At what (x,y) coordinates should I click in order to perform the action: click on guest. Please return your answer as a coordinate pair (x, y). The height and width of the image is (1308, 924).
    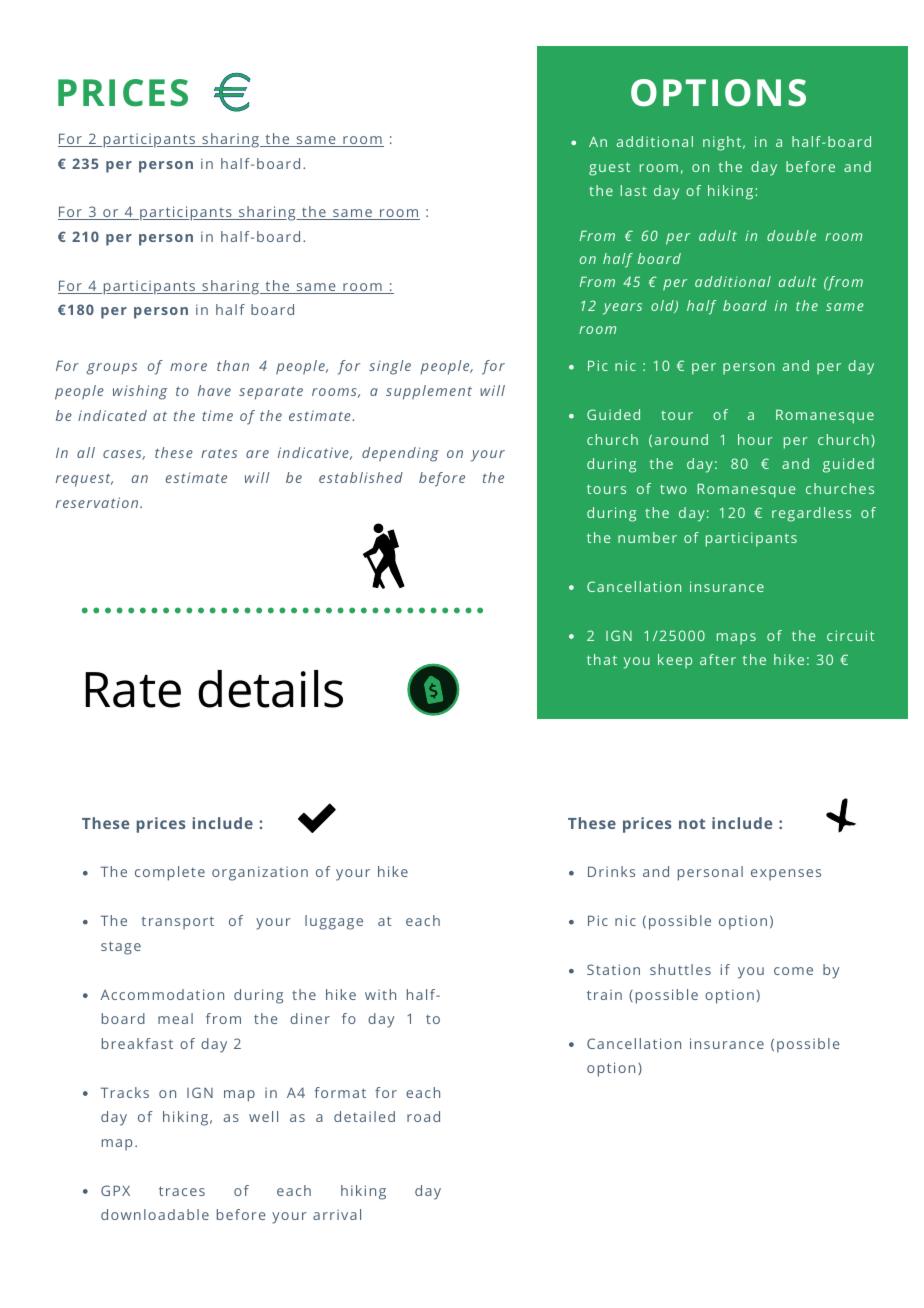
    Looking at the image, I should click on (609, 169).
